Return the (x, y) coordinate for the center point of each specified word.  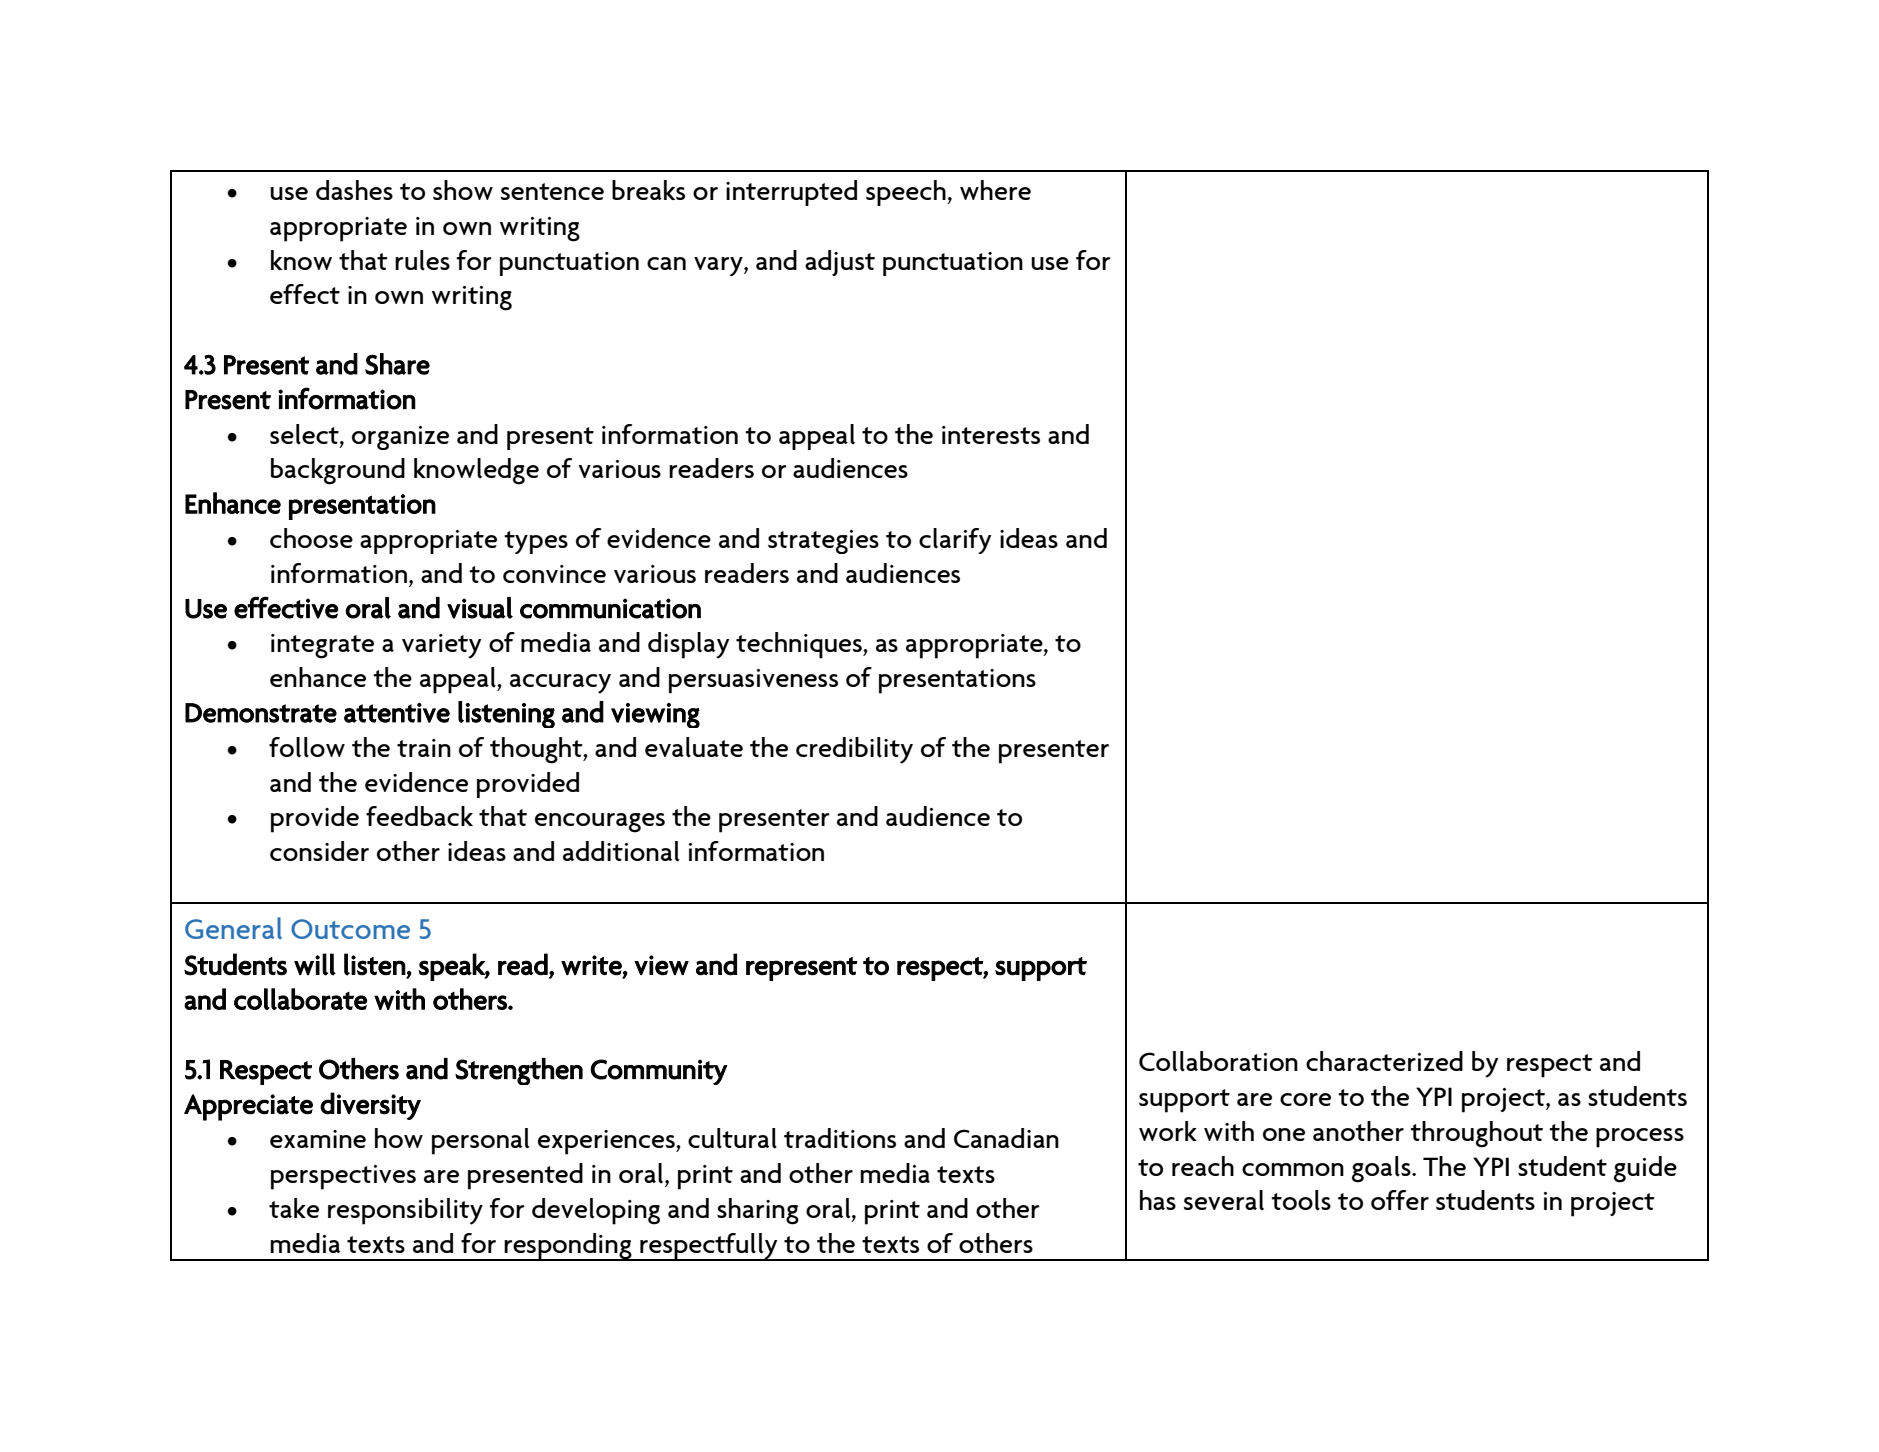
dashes (354, 190)
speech (907, 193)
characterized (1384, 1061)
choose (311, 538)
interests (991, 435)
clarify (955, 541)
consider (319, 851)
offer (1400, 1200)
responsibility (405, 1211)
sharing (758, 1211)
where (995, 190)
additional (621, 851)
